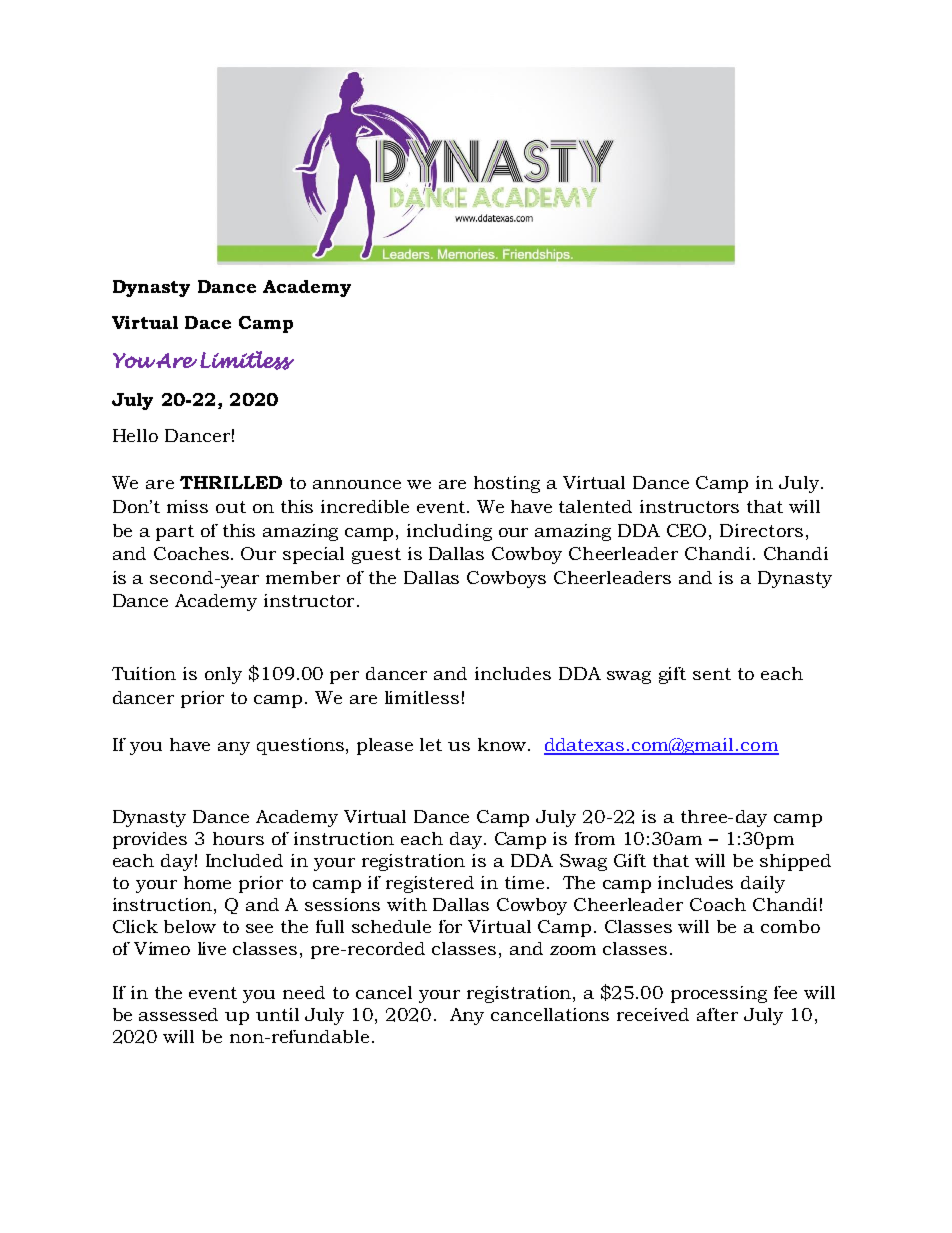 The height and width of the screenshot is (1233, 952). I want to click on assessed, so click(178, 1014).
